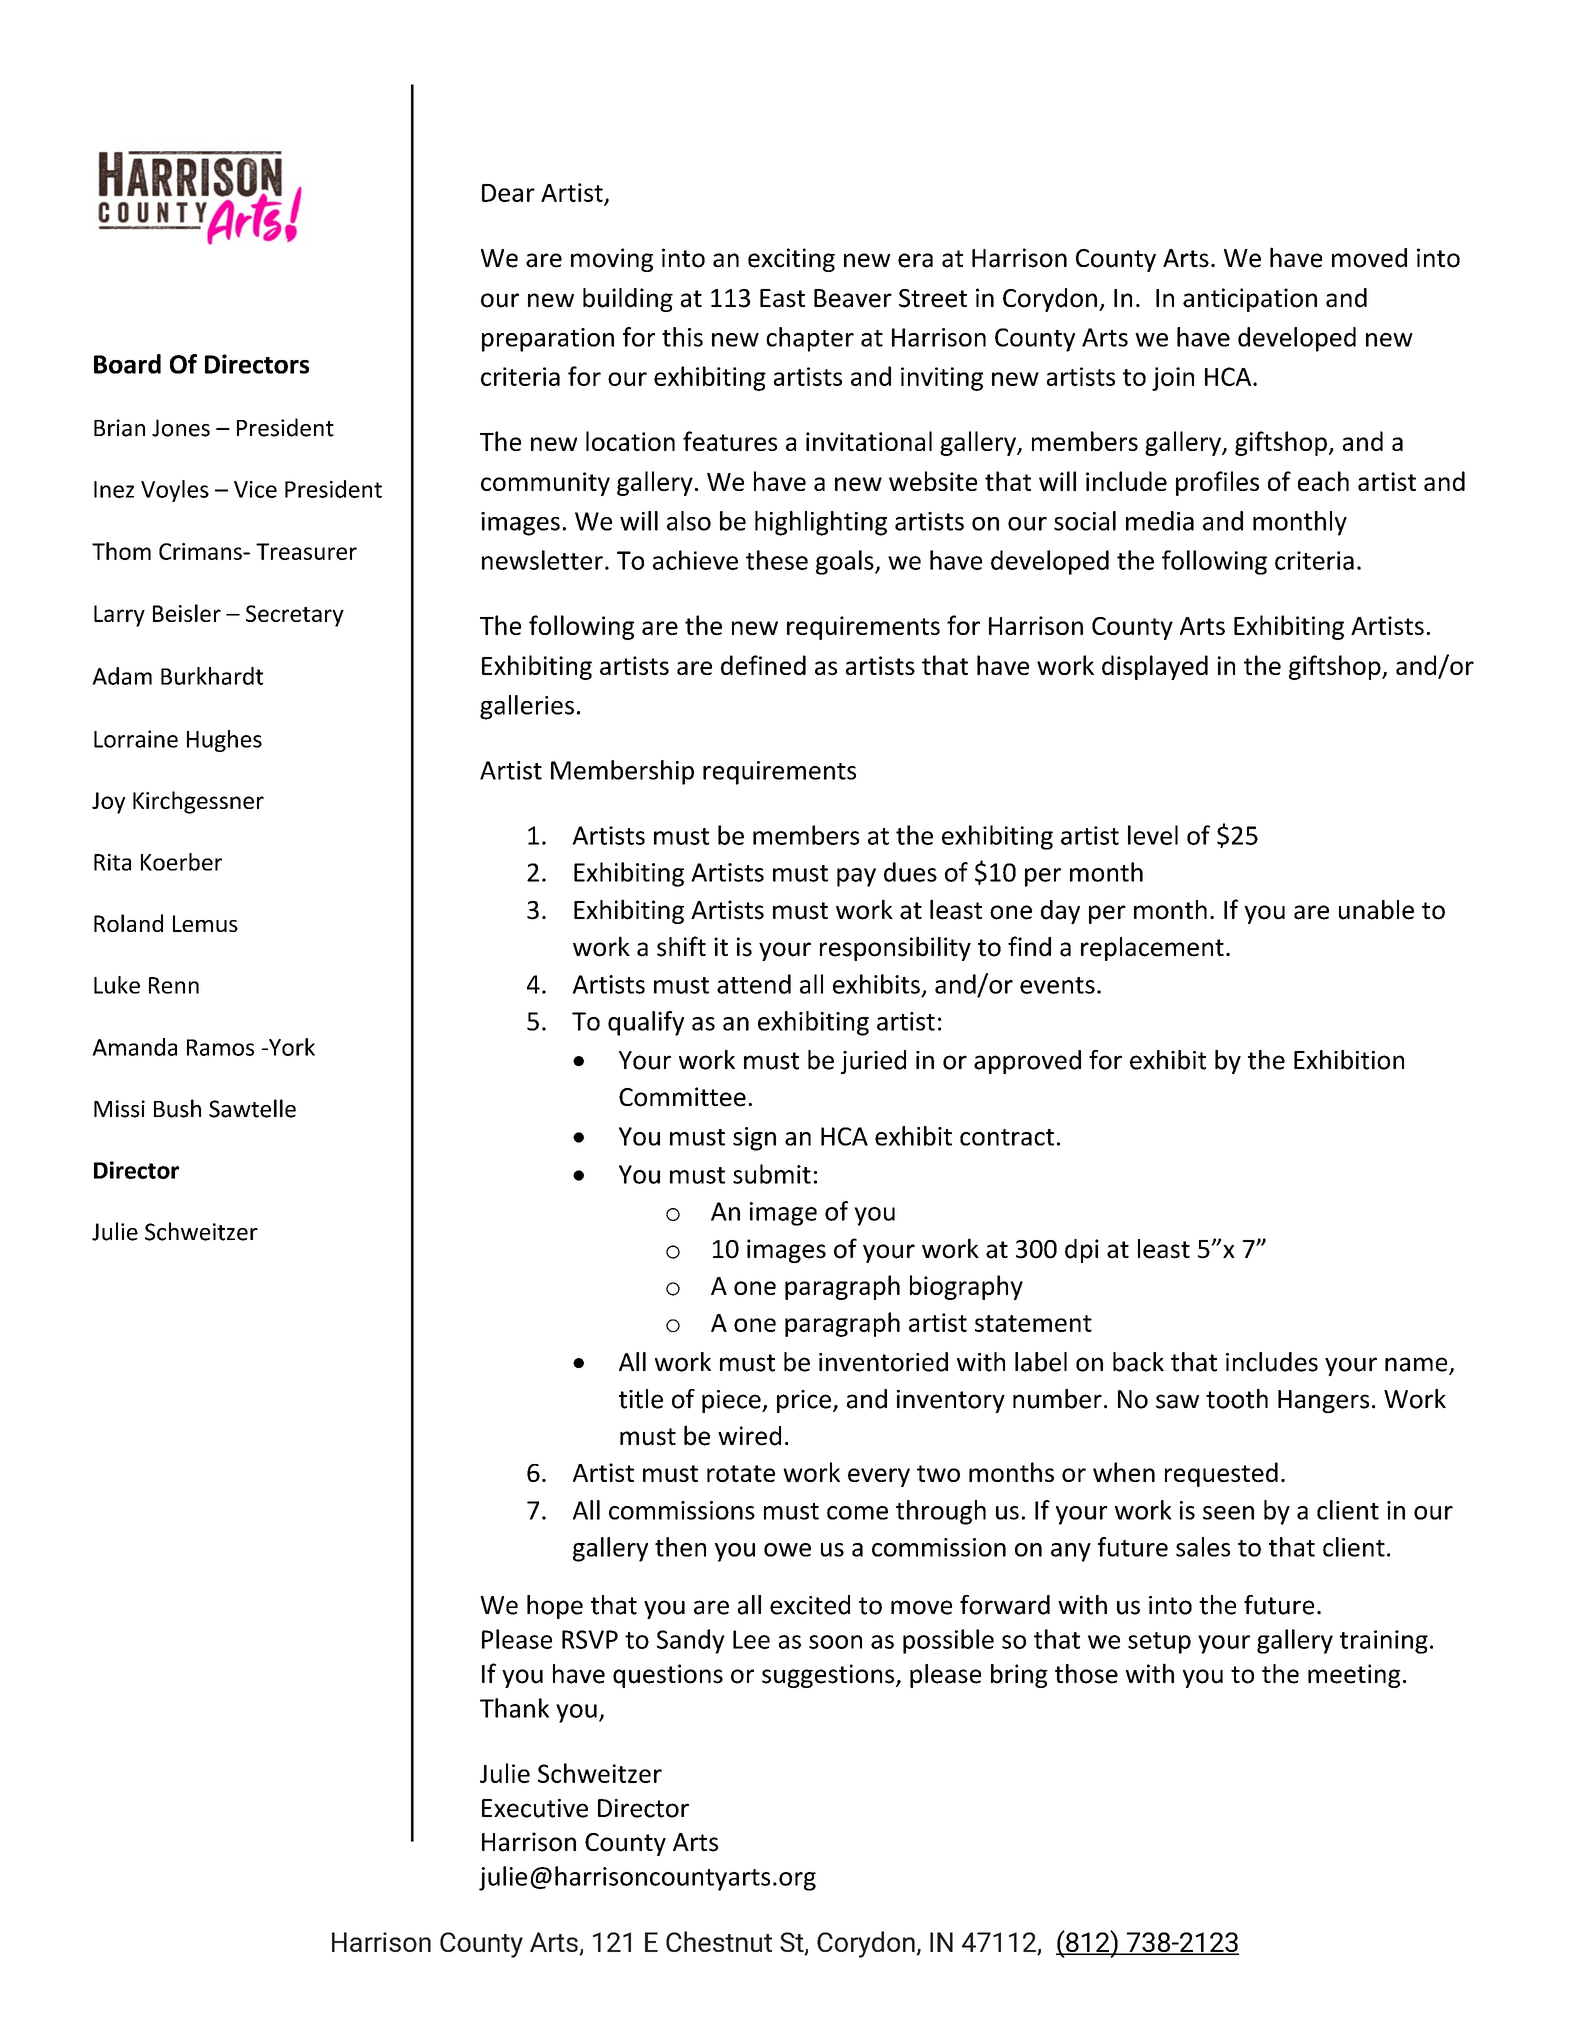 The width and height of the screenshot is (1569, 2030). Describe the element at coordinates (763, 665) in the screenshot. I see `defined` at that location.
